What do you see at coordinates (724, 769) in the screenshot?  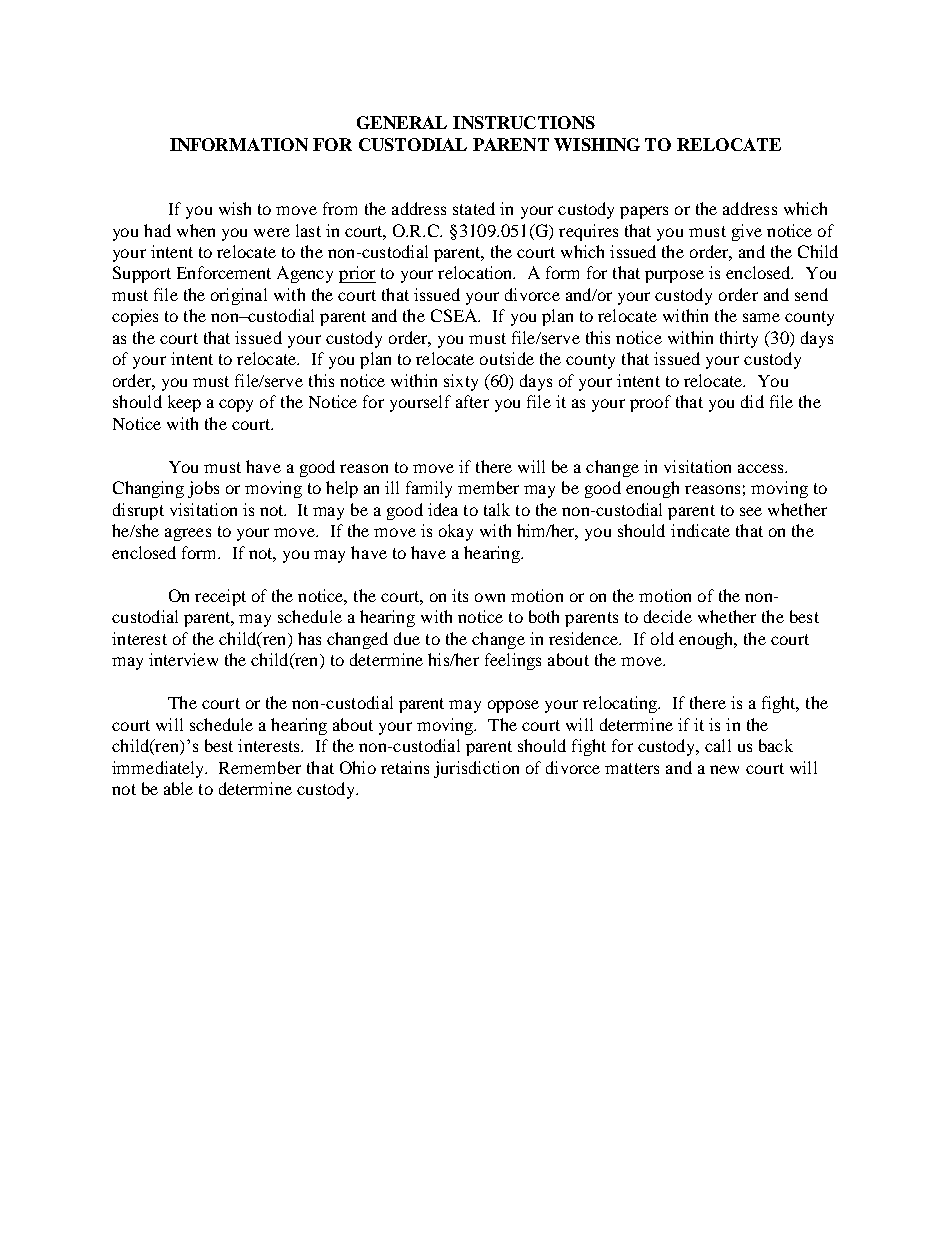 I see `new` at bounding box center [724, 769].
